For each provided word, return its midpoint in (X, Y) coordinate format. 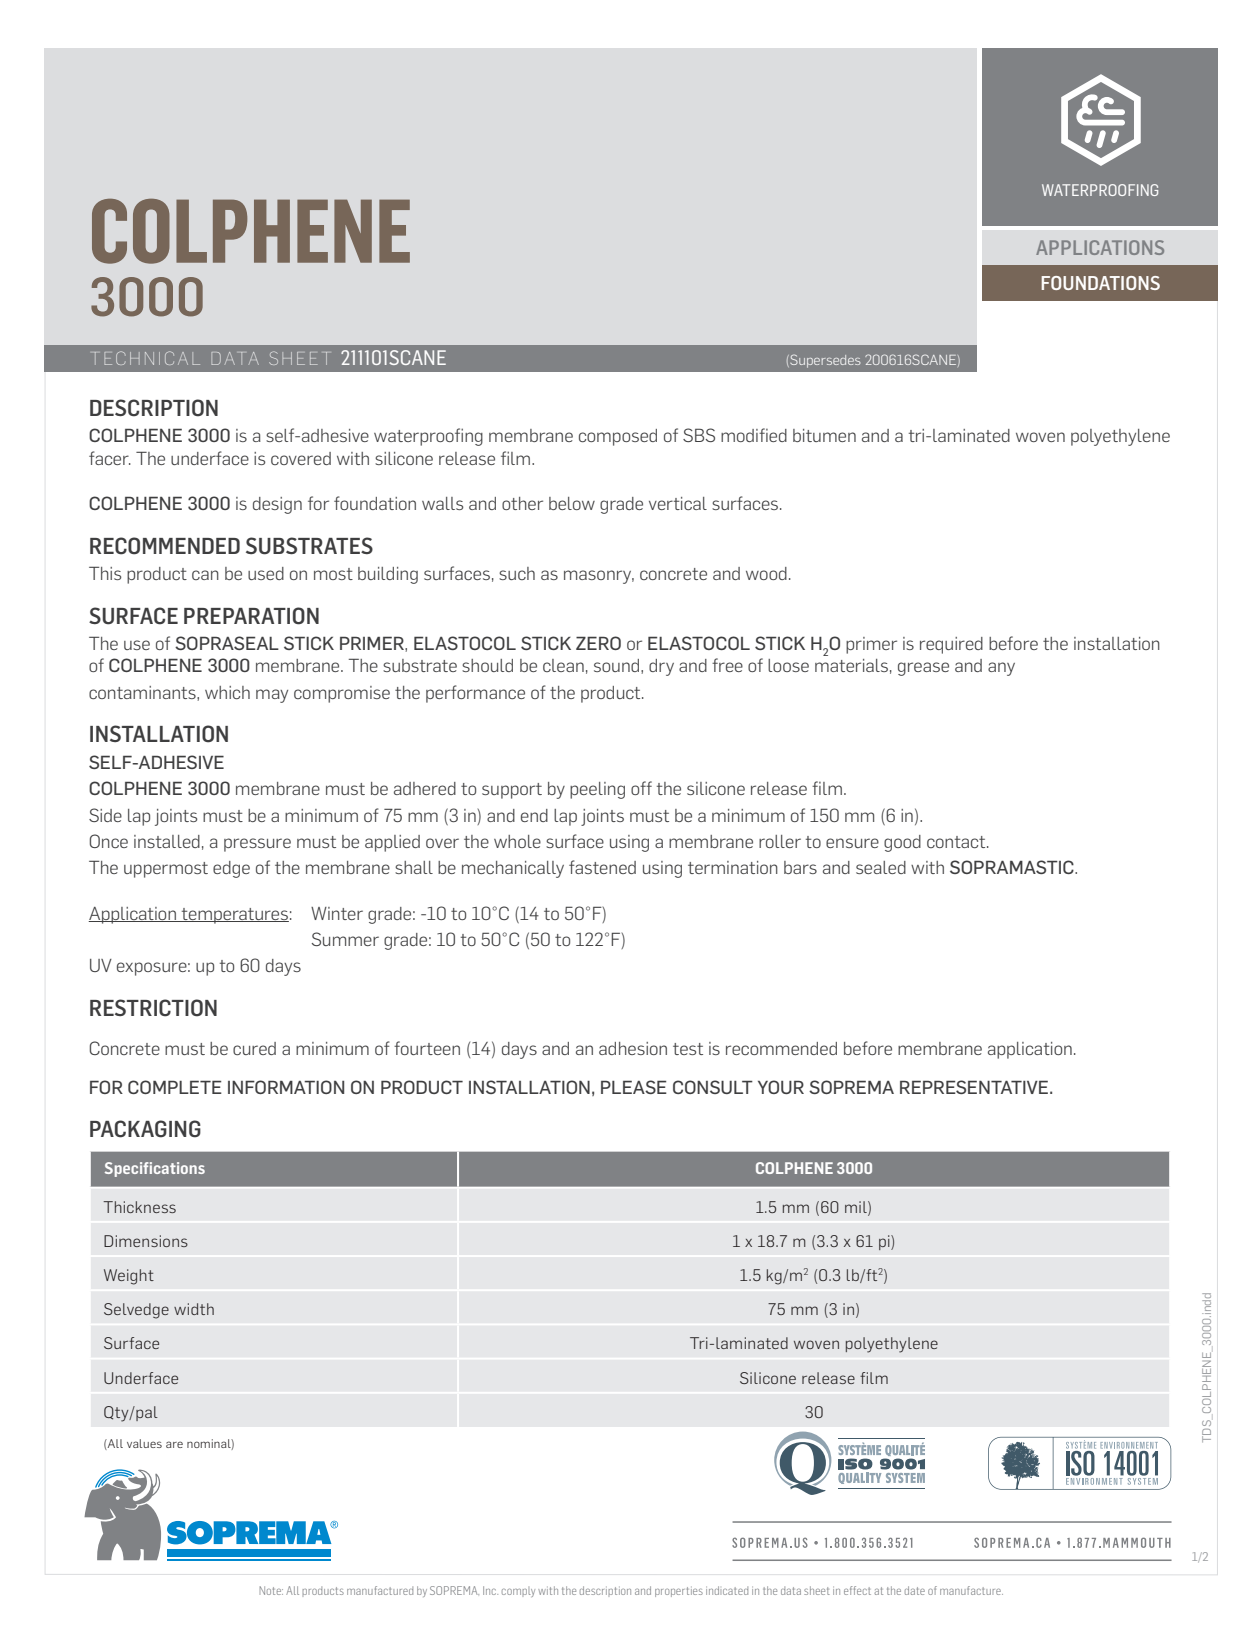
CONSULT (713, 1087)
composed (618, 437)
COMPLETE (175, 1087)
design (277, 505)
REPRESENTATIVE (974, 1087)
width (194, 1309)
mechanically (513, 869)
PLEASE (634, 1087)
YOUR (781, 1087)
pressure (257, 845)
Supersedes (824, 361)
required (951, 645)
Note (271, 1590)
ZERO (598, 643)
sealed (881, 867)
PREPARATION (251, 616)
